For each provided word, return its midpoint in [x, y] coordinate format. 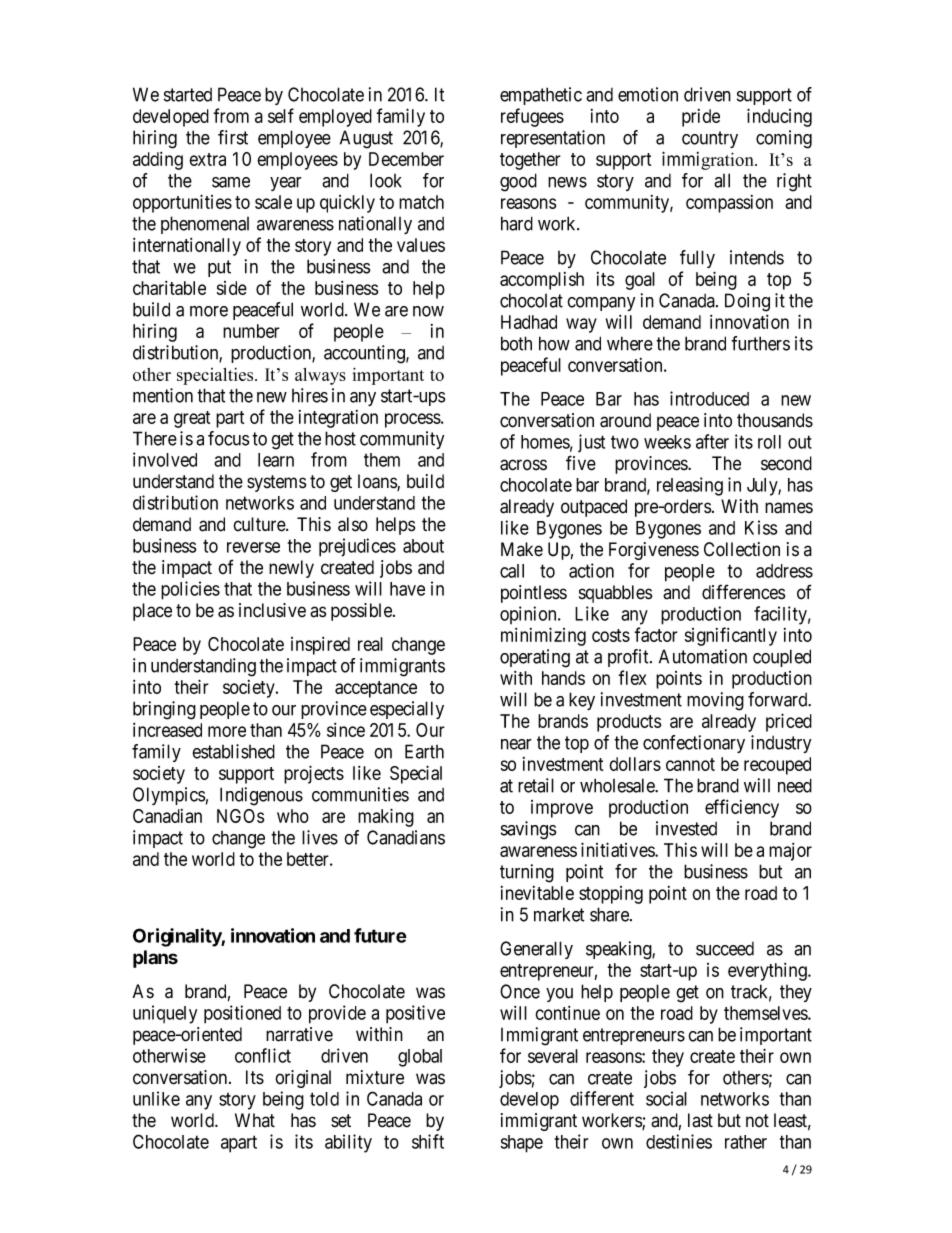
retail [536, 785]
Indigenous [261, 796]
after [712, 441]
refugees [532, 117]
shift [428, 1141]
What [255, 1120]
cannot [690, 764]
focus [229, 438]
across [523, 465]
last [700, 1120]
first [233, 137]
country [710, 139]
